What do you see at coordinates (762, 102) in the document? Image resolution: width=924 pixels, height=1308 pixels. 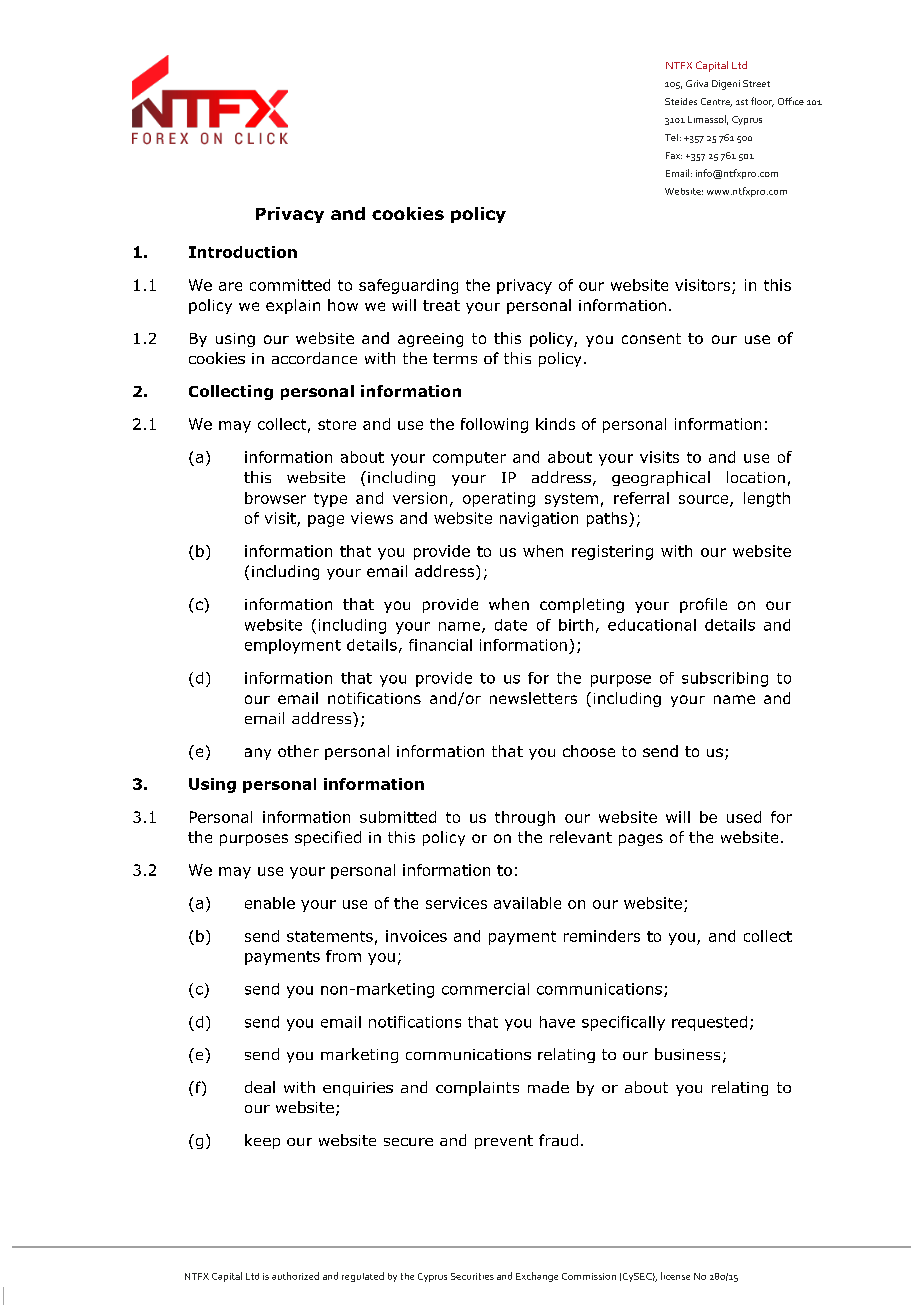 I see `floor` at bounding box center [762, 102].
